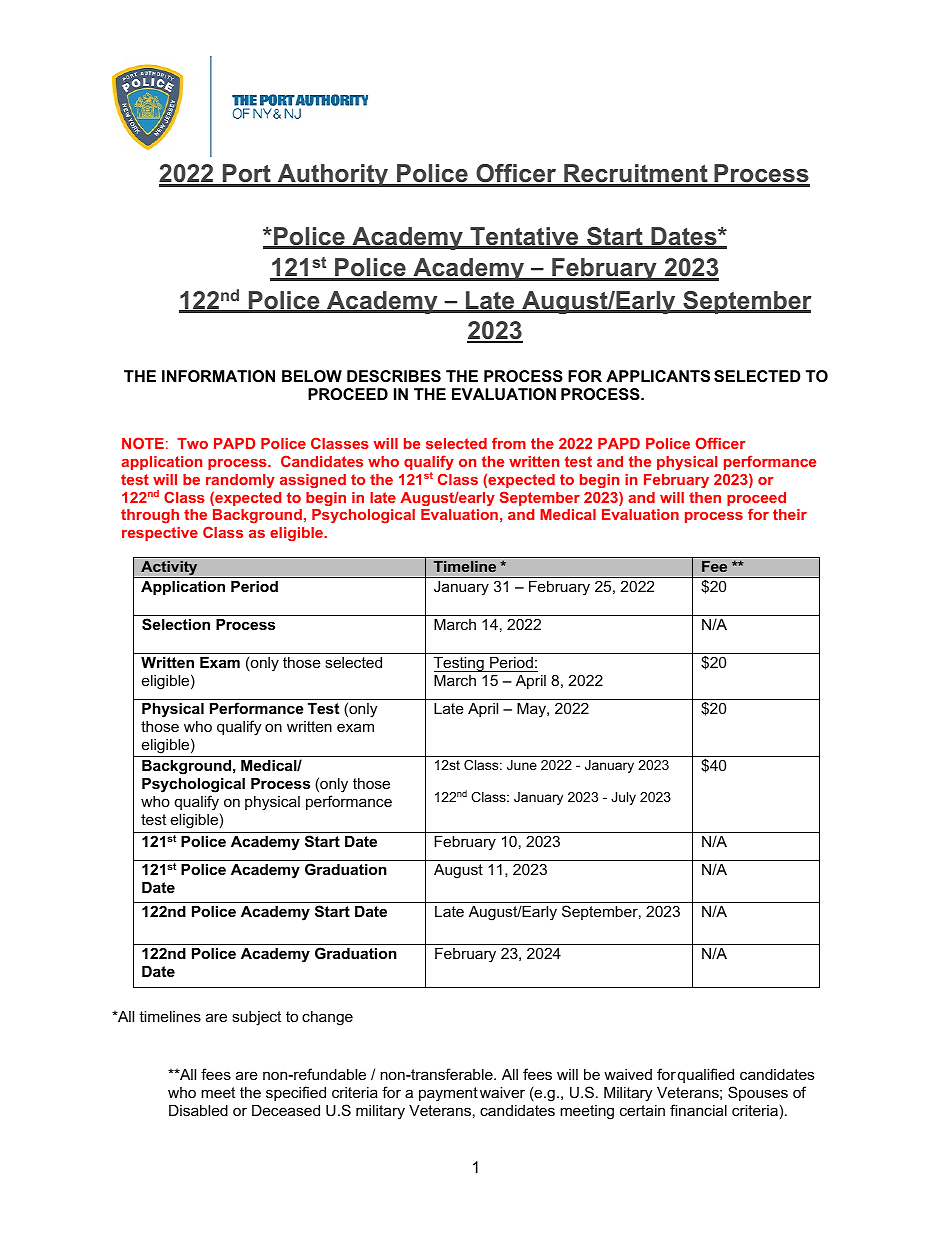  Describe the element at coordinates (790, 514) in the document. I see `their` at that location.
